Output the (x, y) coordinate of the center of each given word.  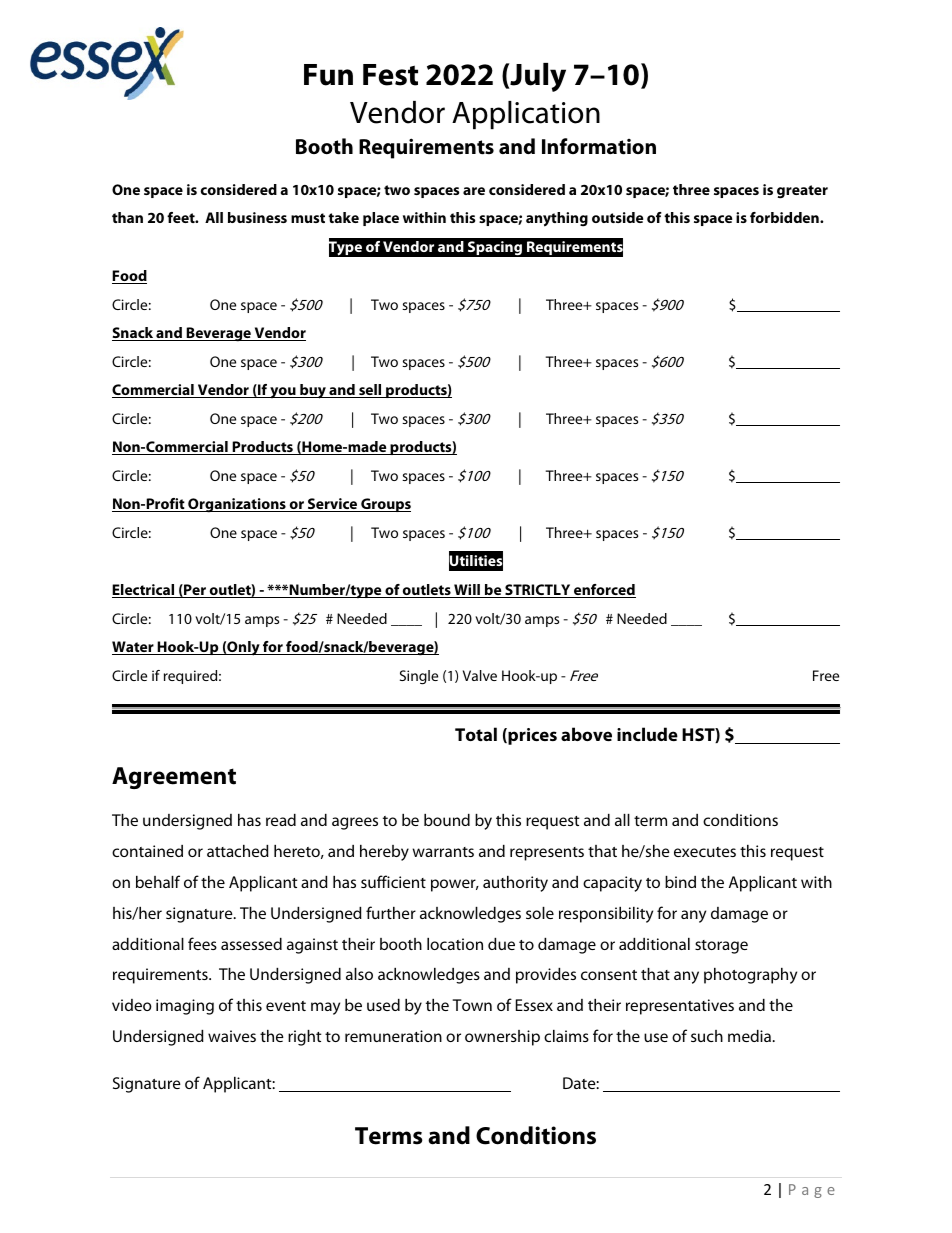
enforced (604, 591)
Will (467, 591)
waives (232, 1036)
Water (134, 648)
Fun (328, 75)
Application (526, 115)
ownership (502, 1038)
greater (802, 192)
